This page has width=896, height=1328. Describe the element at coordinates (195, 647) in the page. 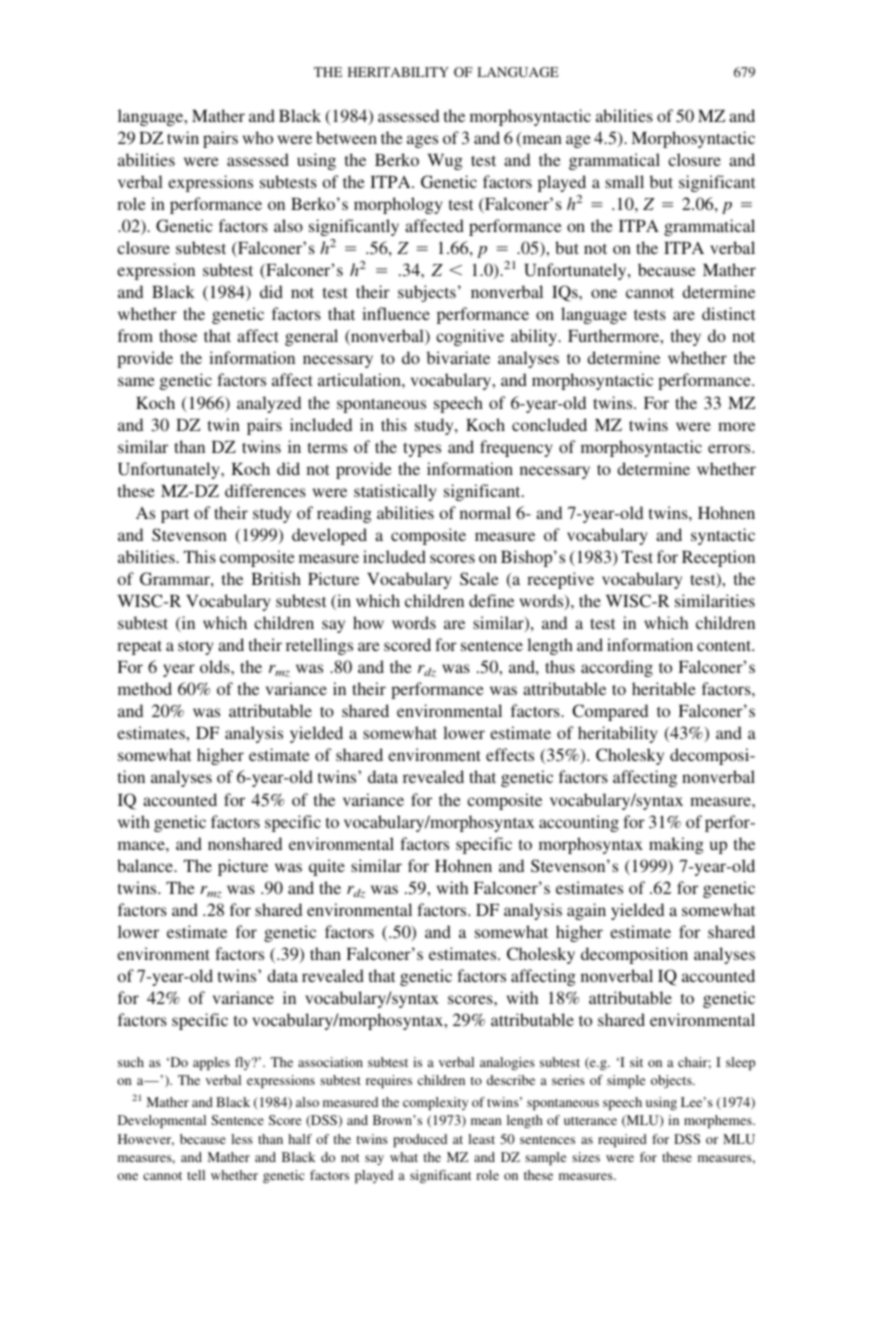

I see `story` at that location.
